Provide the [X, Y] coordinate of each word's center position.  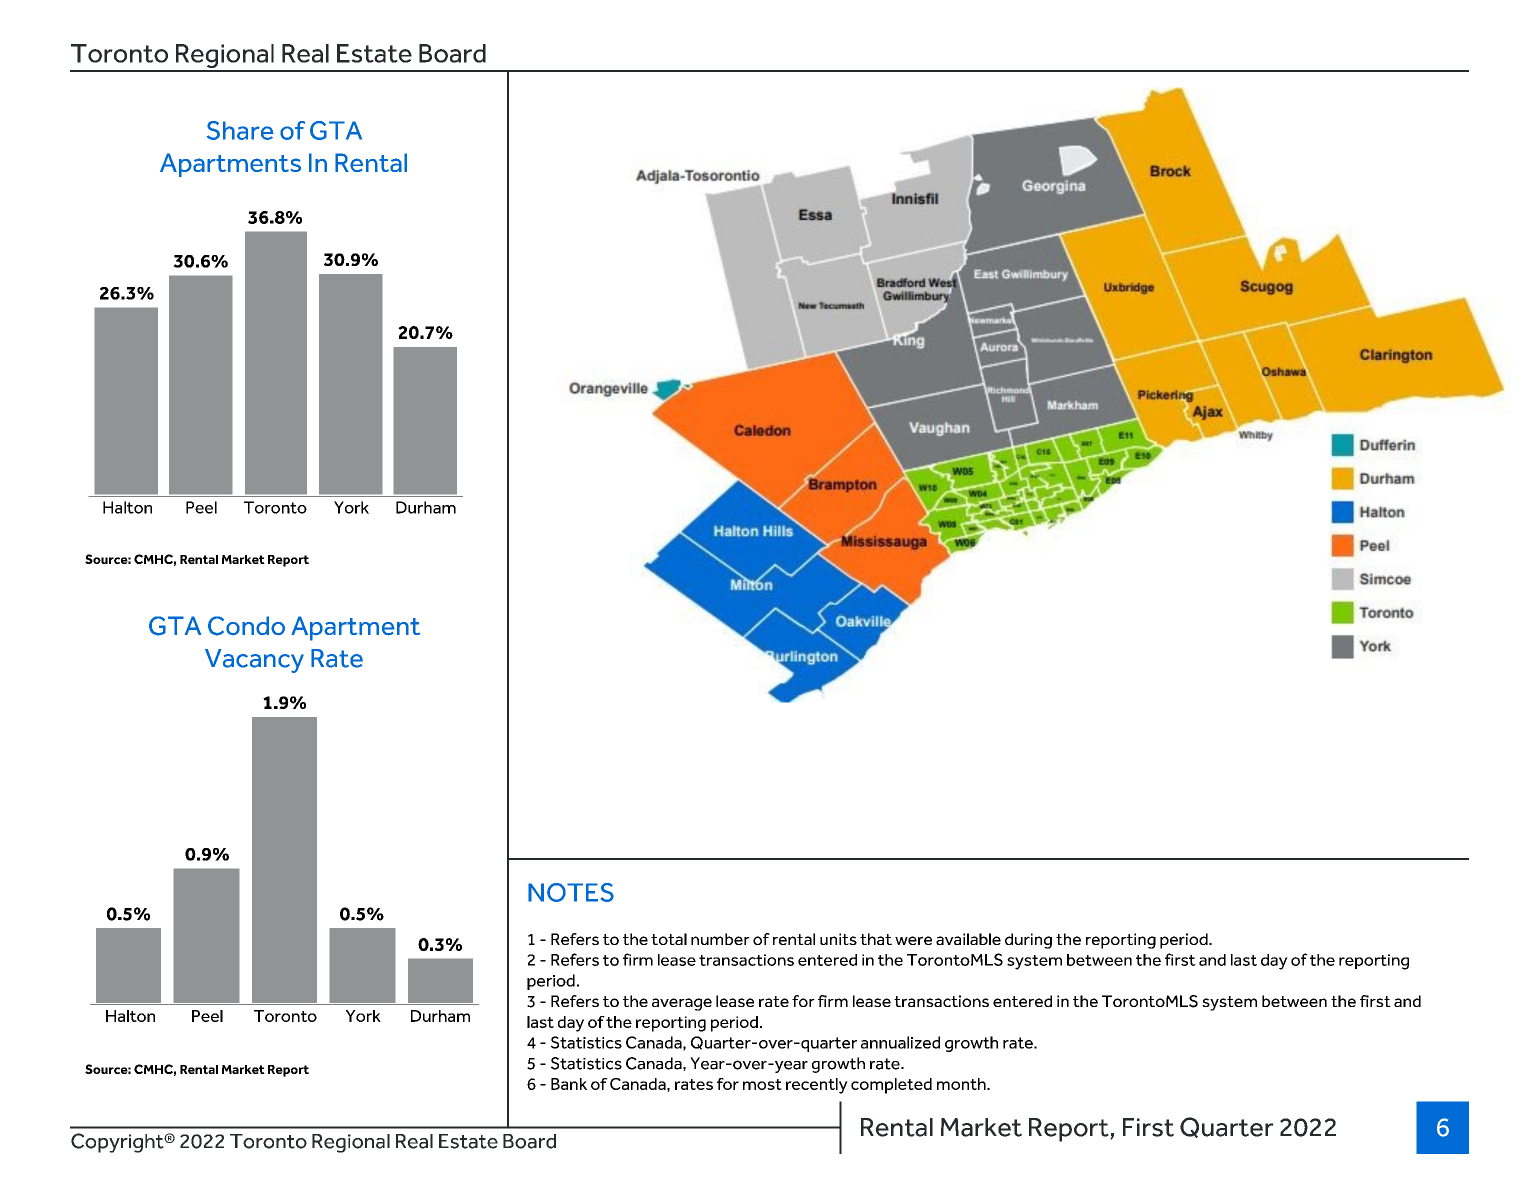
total [669, 939]
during [1028, 941]
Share [240, 130]
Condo [246, 626]
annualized [900, 1042]
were [913, 940]
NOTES [571, 892]
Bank [569, 1084]
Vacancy [254, 661]
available [968, 939]
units [838, 939]
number [720, 939]
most [762, 1084]
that [876, 939]
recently [817, 1086]
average [682, 1004]
